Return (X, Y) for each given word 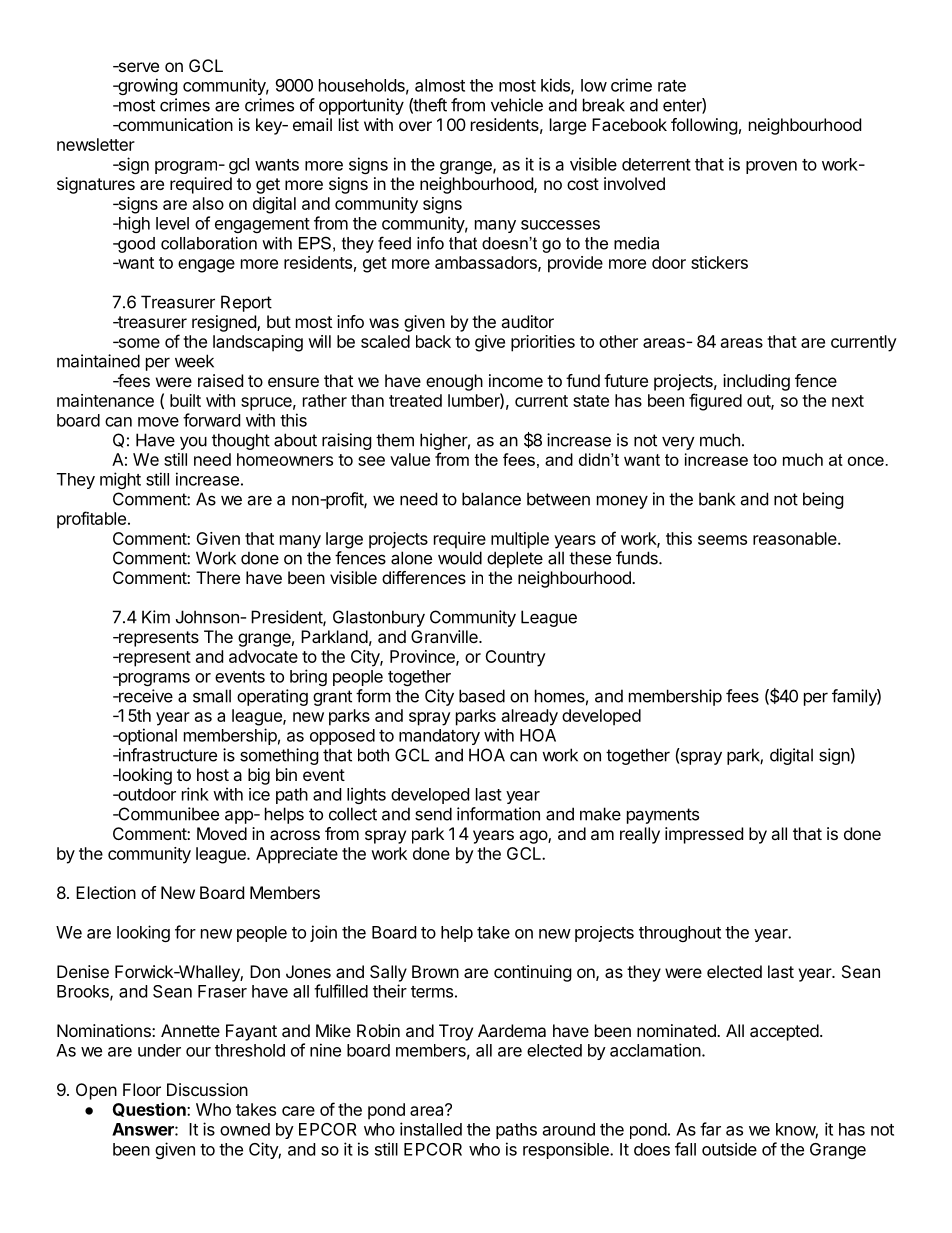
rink (195, 794)
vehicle (517, 105)
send (433, 814)
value (410, 459)
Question (150, 1109)
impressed (704, 835)
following (704, 126)
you (193, 443)
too (765, 460)
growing (147, 86)
